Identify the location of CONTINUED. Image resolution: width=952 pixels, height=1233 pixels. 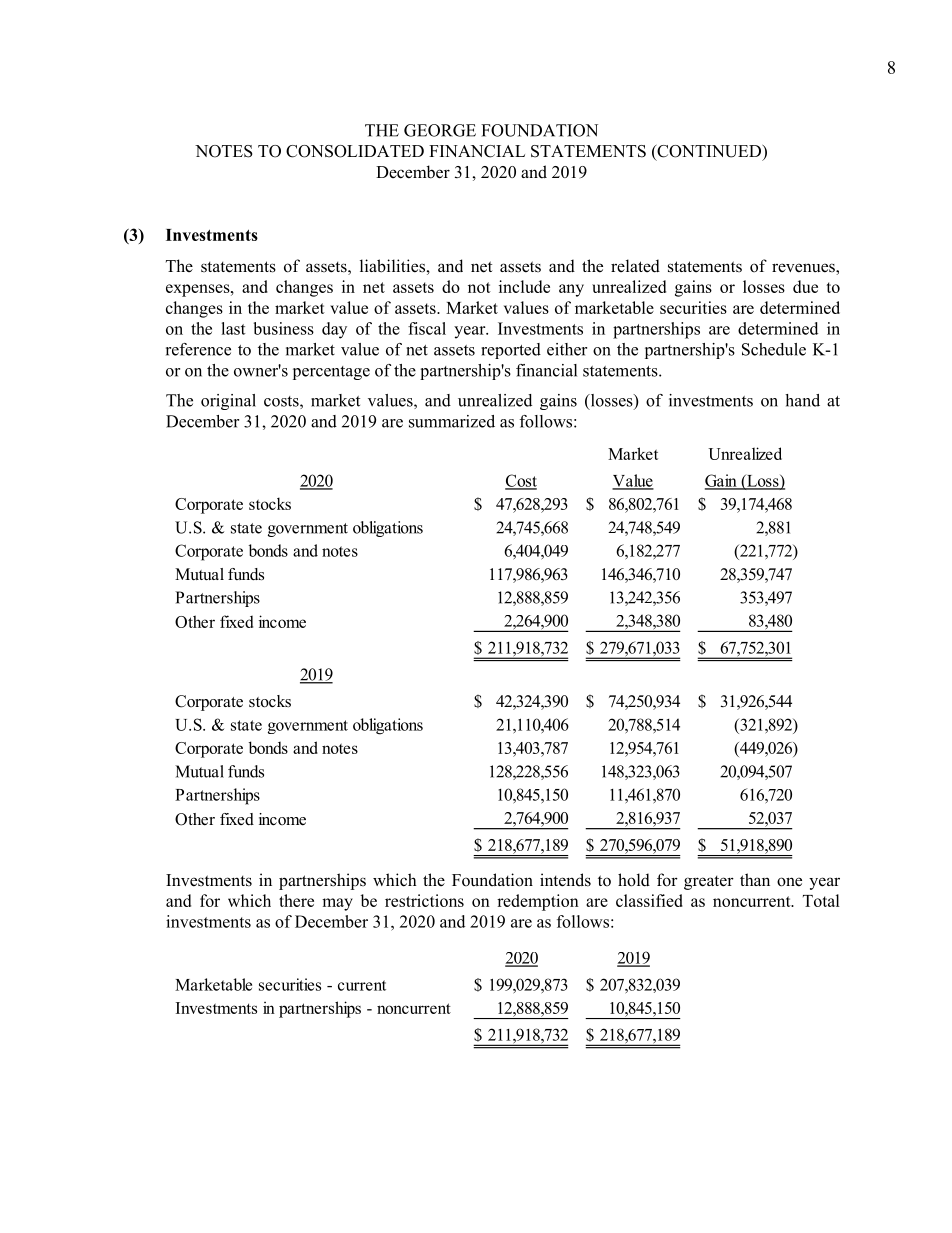
(709, 152).
